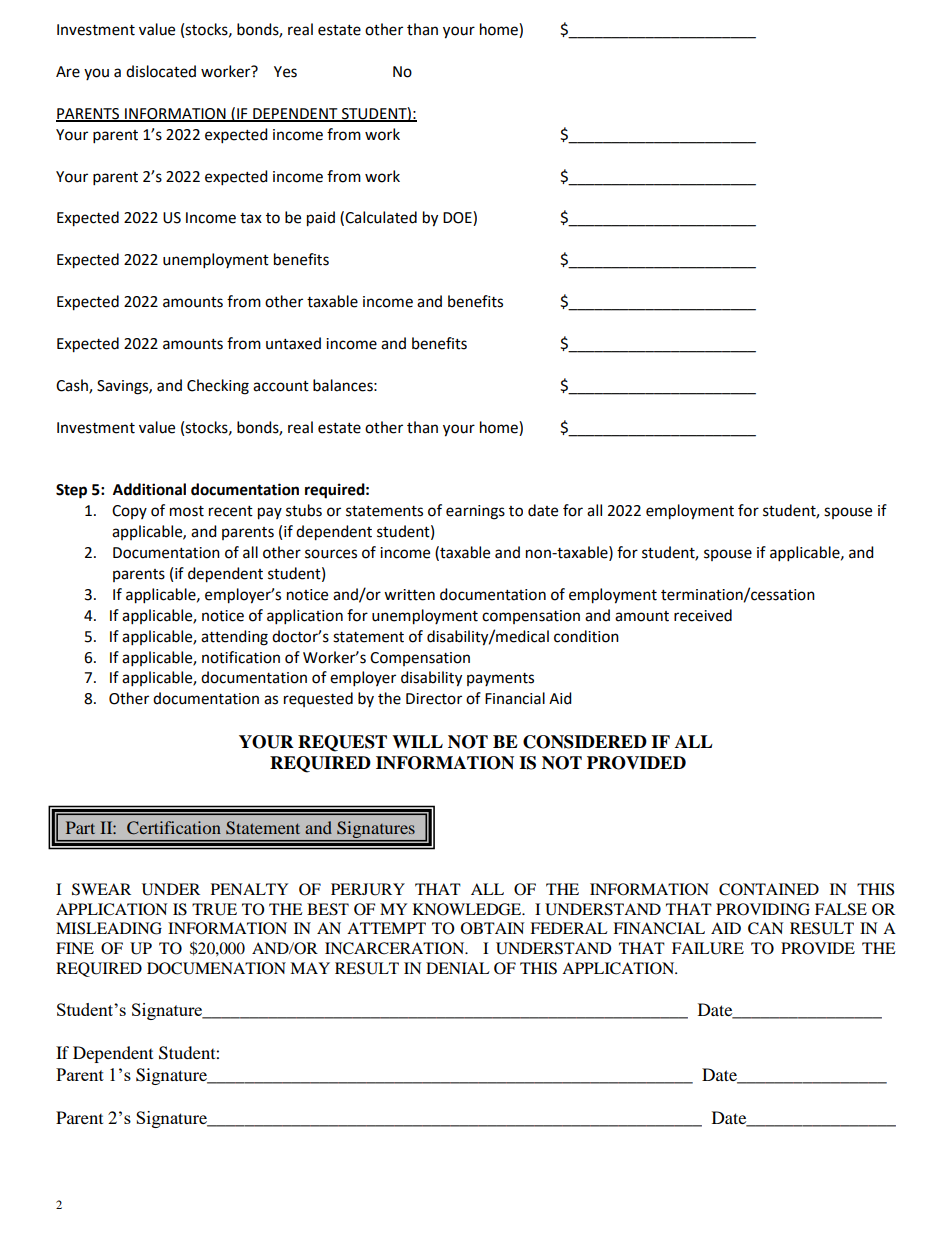 The image size is (952, 1233). Describe the element at coordinates (187, 511) in the screenshot. I see `most` at that location.
